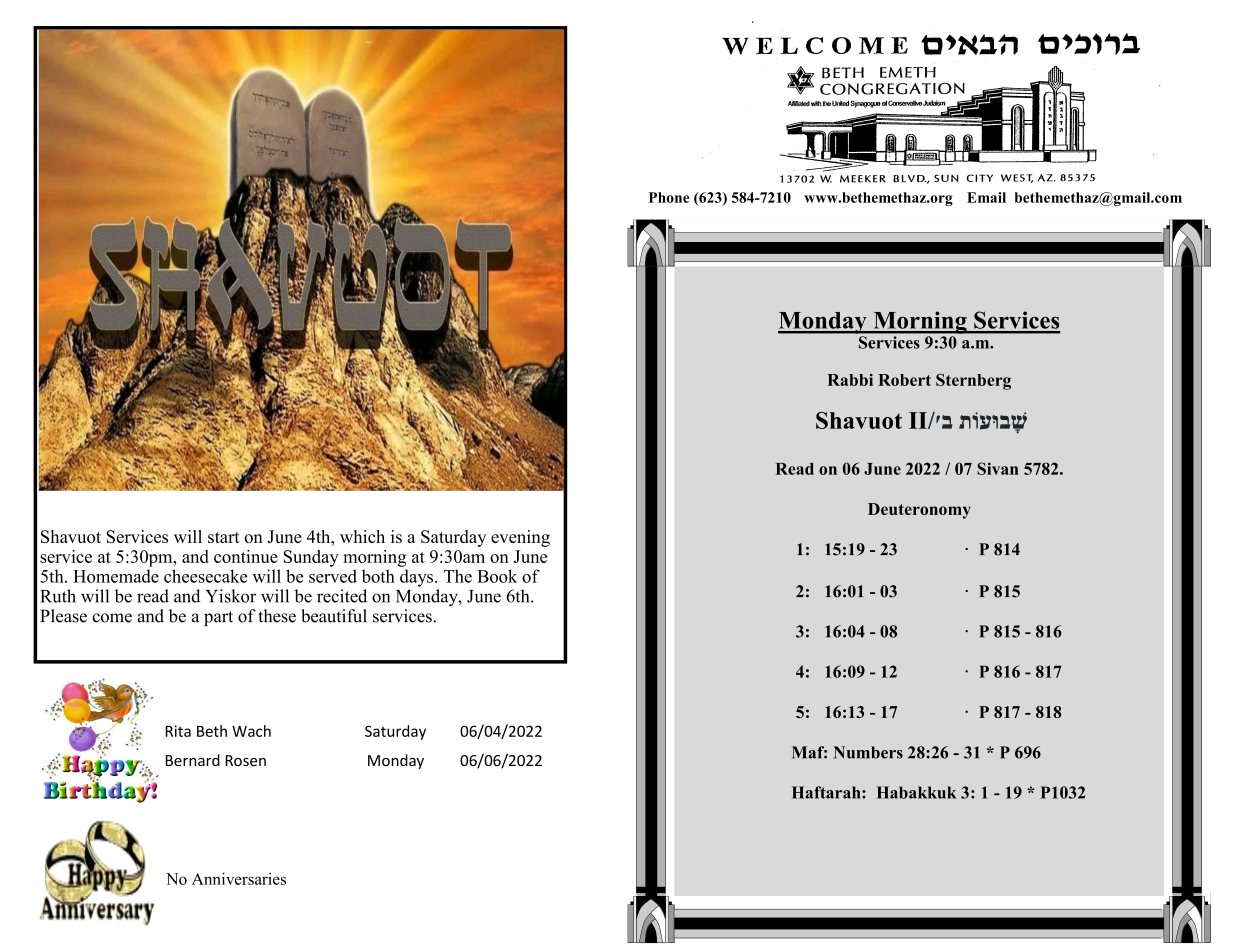 The width and height of the screenshot is (1233, 952). I want to click on start, so click(224, 537).
